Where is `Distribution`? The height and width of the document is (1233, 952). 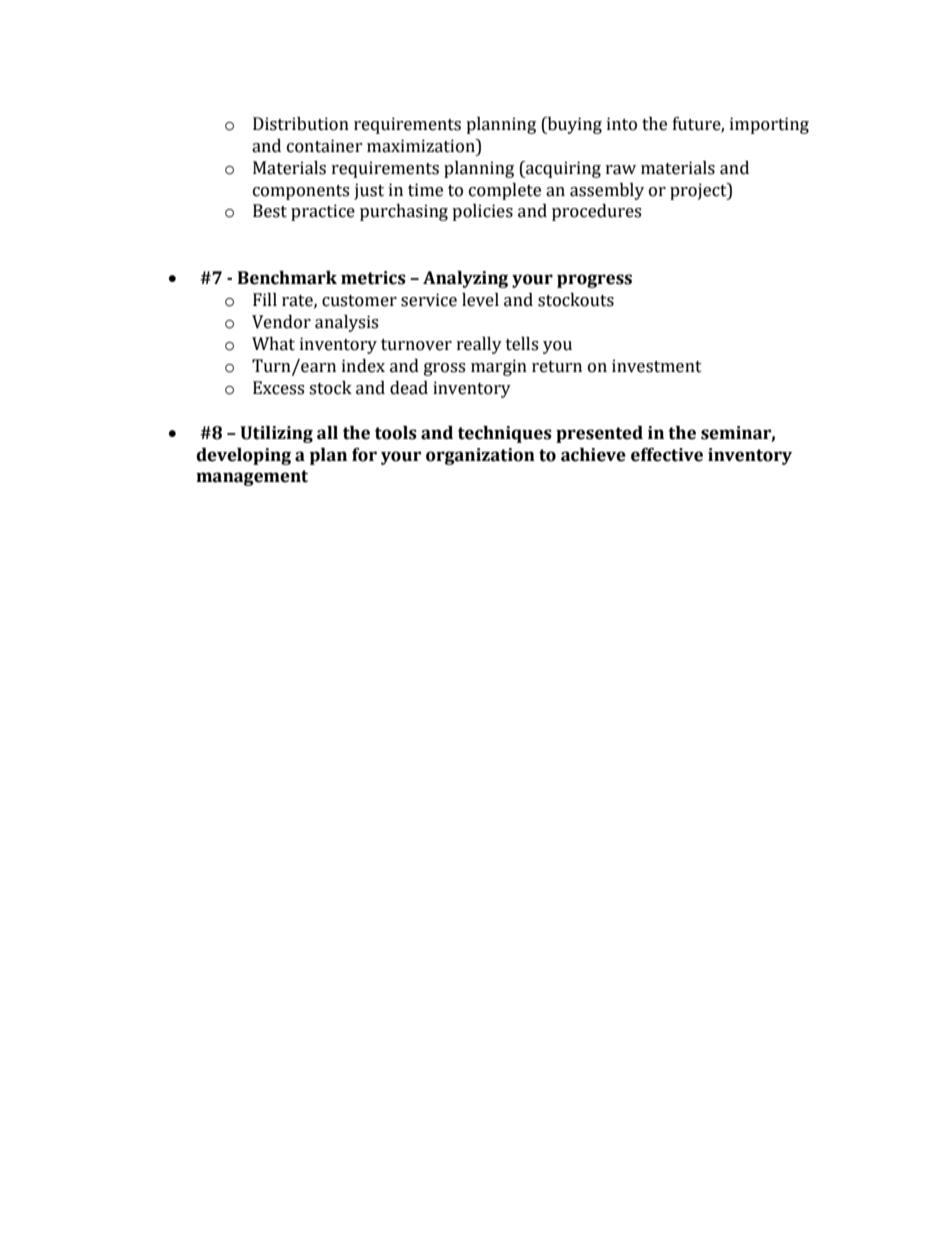 Distribution is located at coordinates (301, 124).
